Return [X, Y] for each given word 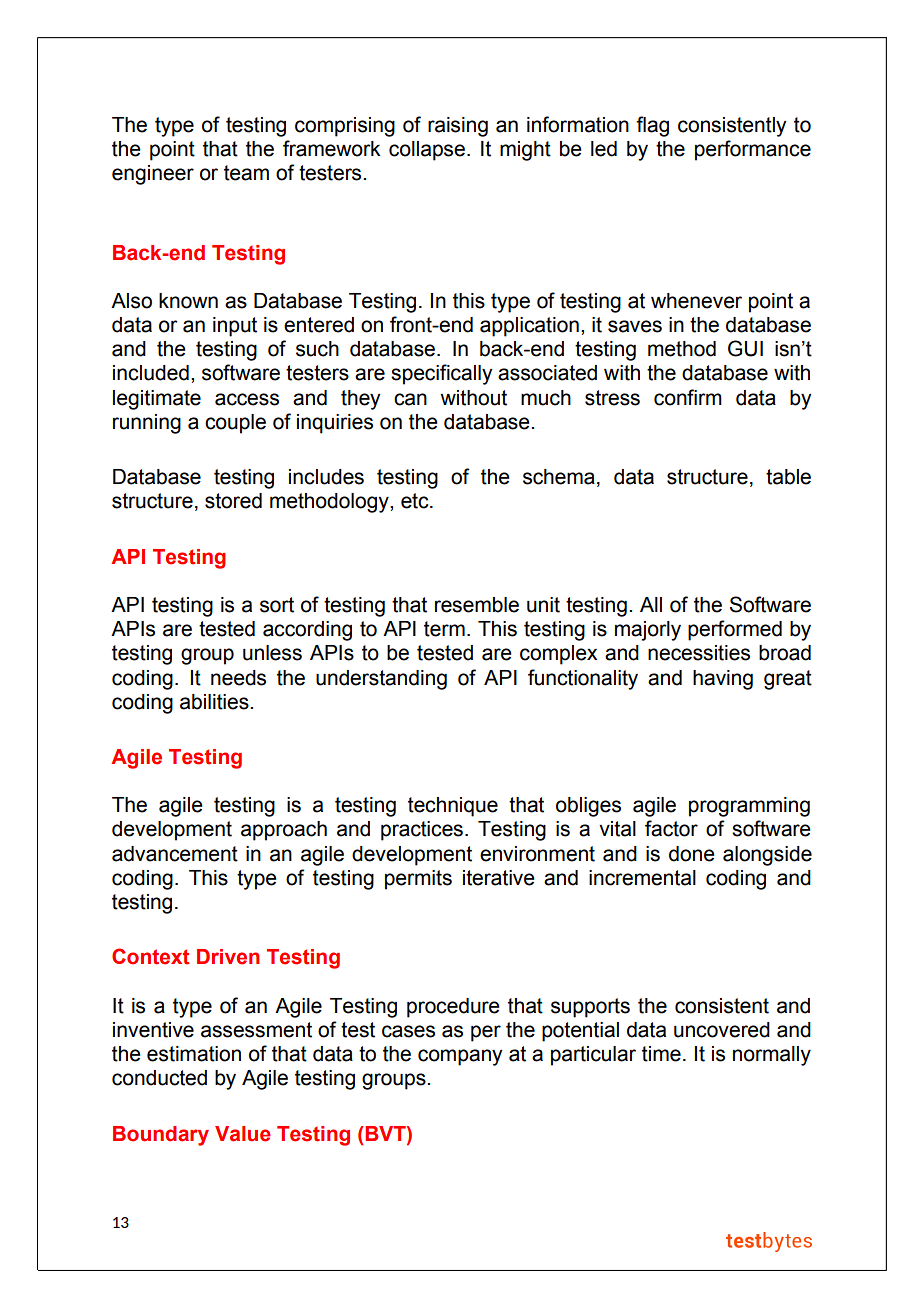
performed [735, 630]
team [246, 173]
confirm [688, 397]
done [692, 854]
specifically [441, 374]
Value [243, 1134]
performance [753, 150]
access [247, 399]
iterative [499, 878]
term [444, 629]
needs [238, 678]
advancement [175, 854]
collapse [427, 151]
